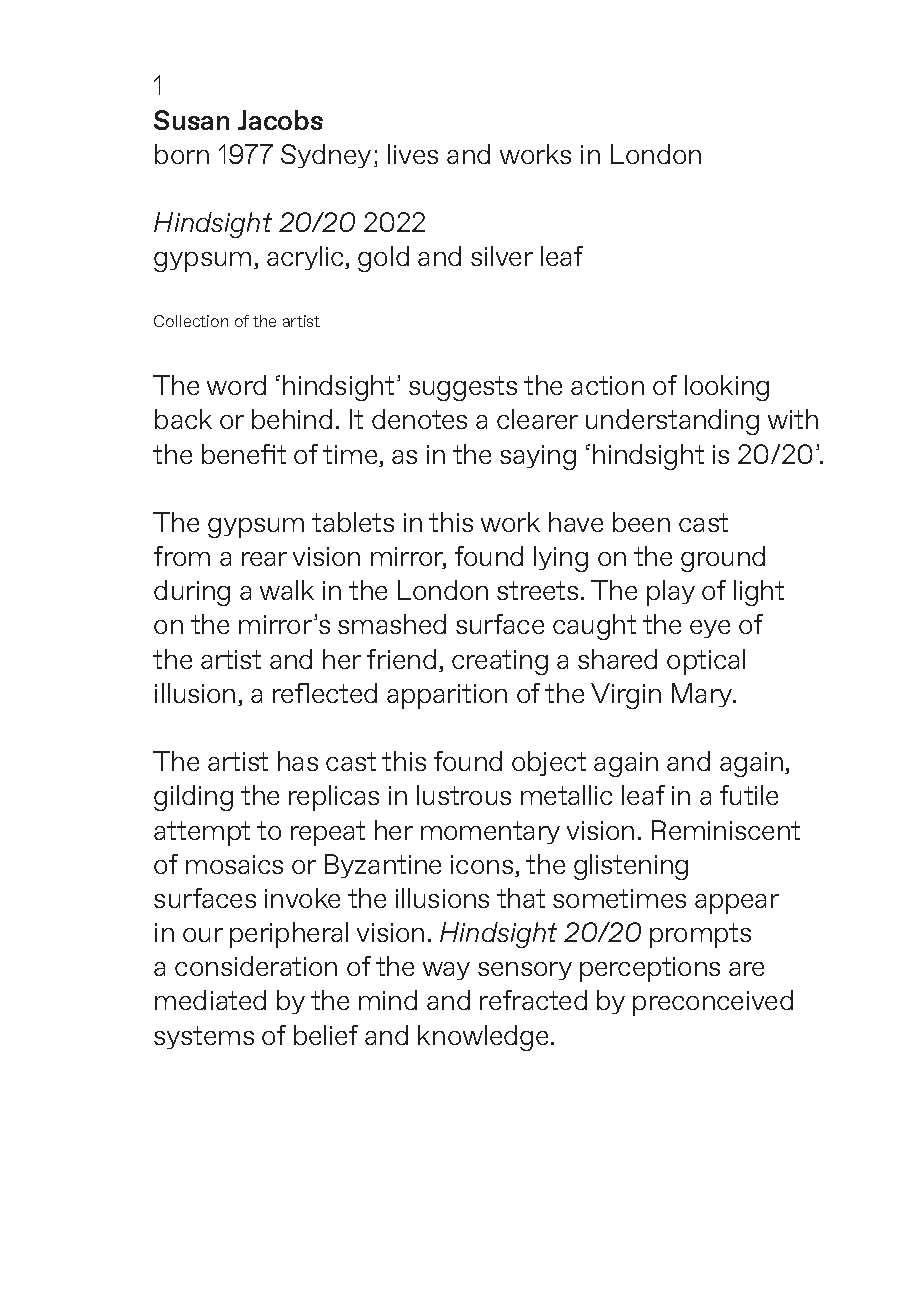  Describe the element at coordinates (236, 385) in the page. I see `word` at that location.
